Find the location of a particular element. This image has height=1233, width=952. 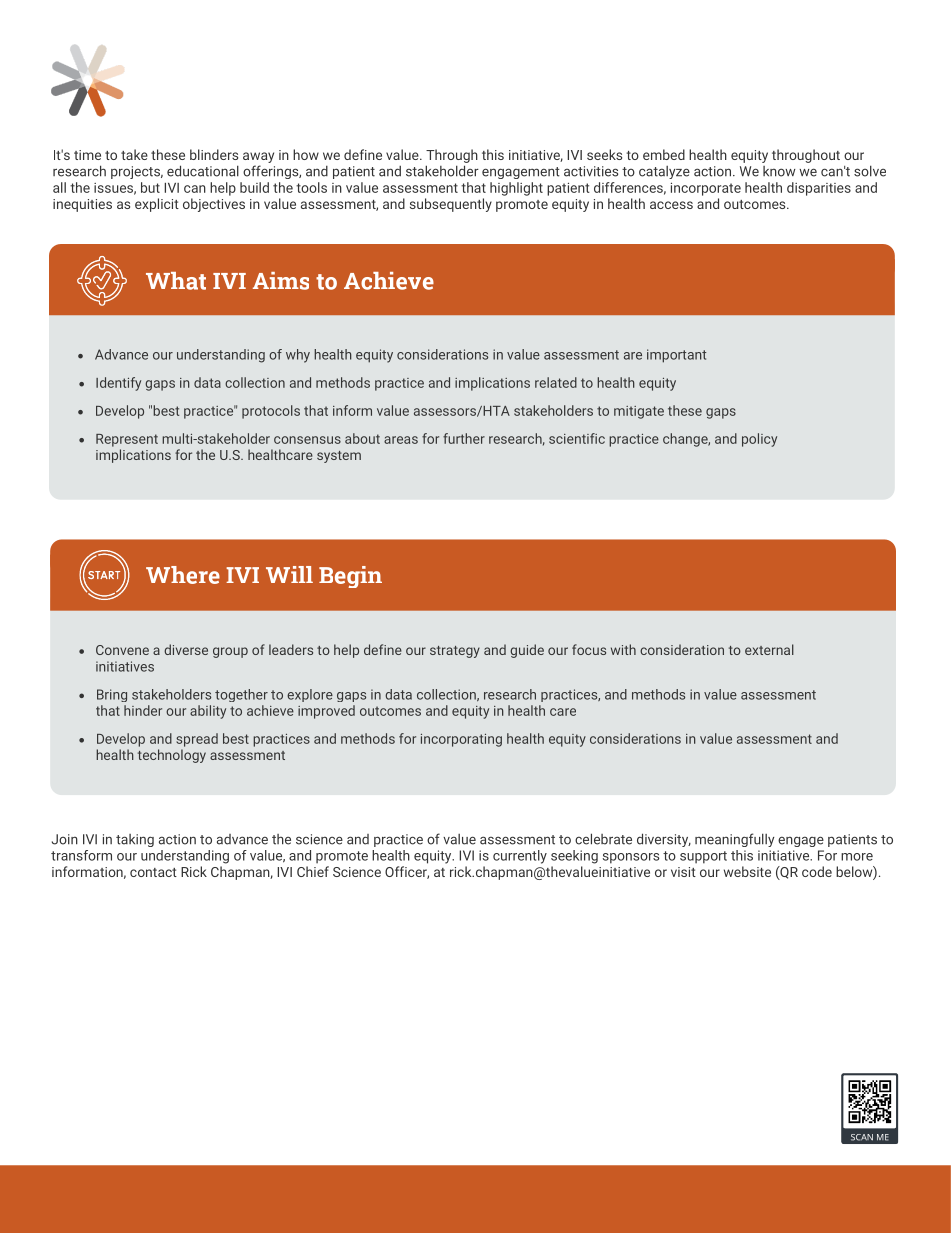

highlight is located at coordinates (516, 189).
